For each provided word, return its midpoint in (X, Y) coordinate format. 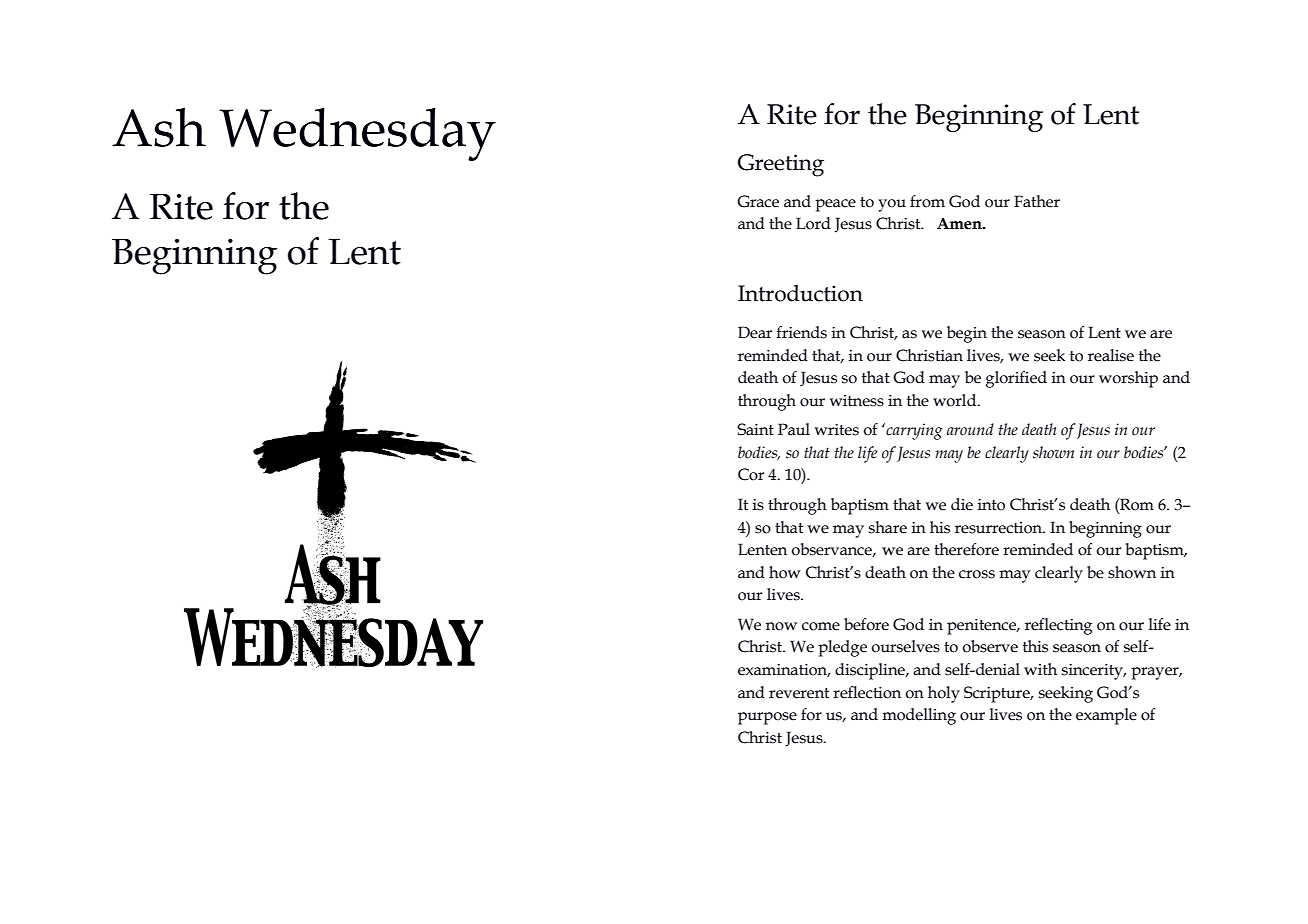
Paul (794, 429)
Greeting (781, 165)
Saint (755, 429)
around (970, 429)
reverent (799, 693)
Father (1037, 201)
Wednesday (357, 134)
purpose (767, 718)
